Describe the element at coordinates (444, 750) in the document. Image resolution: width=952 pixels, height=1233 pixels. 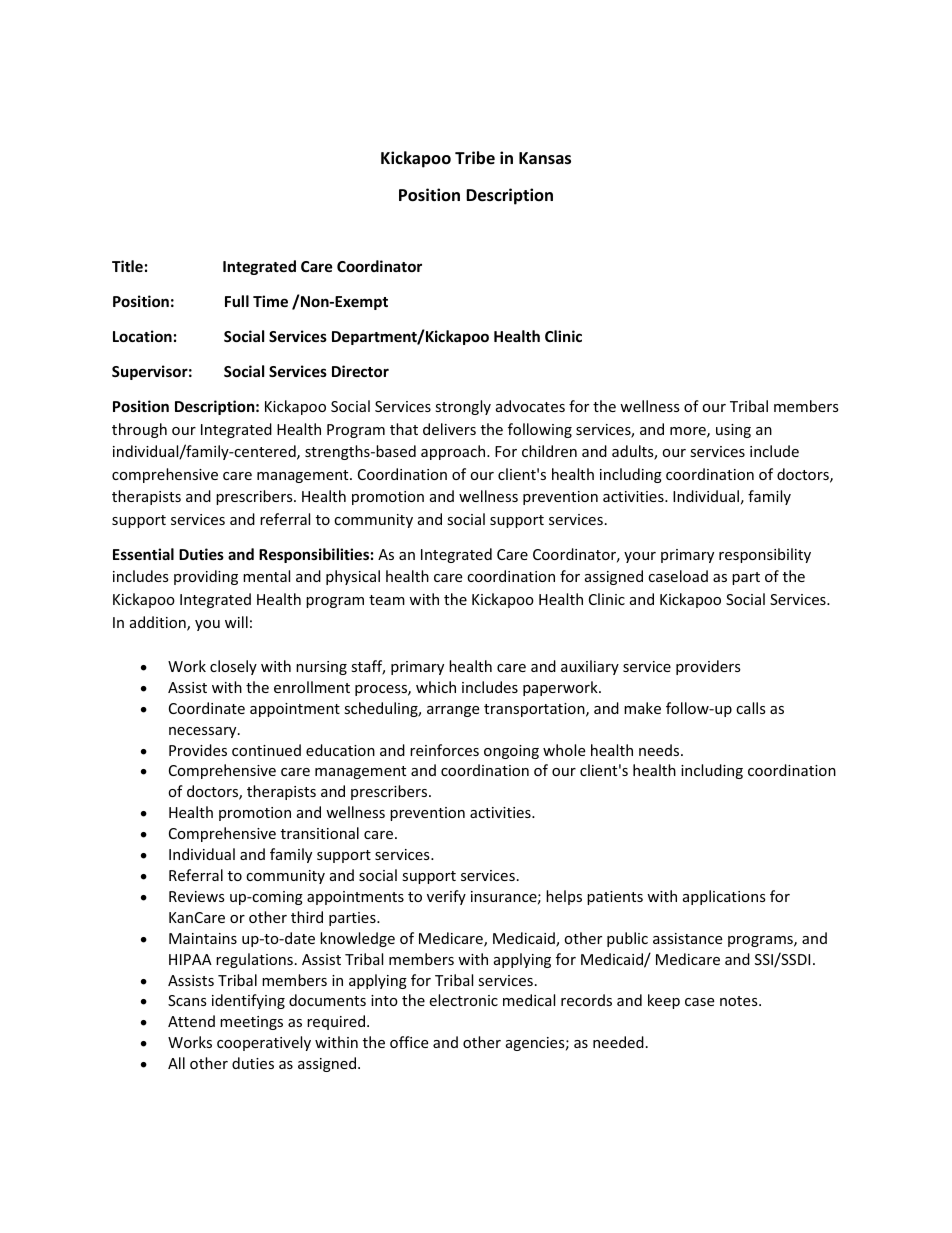
I see `reinforces` at that location.
